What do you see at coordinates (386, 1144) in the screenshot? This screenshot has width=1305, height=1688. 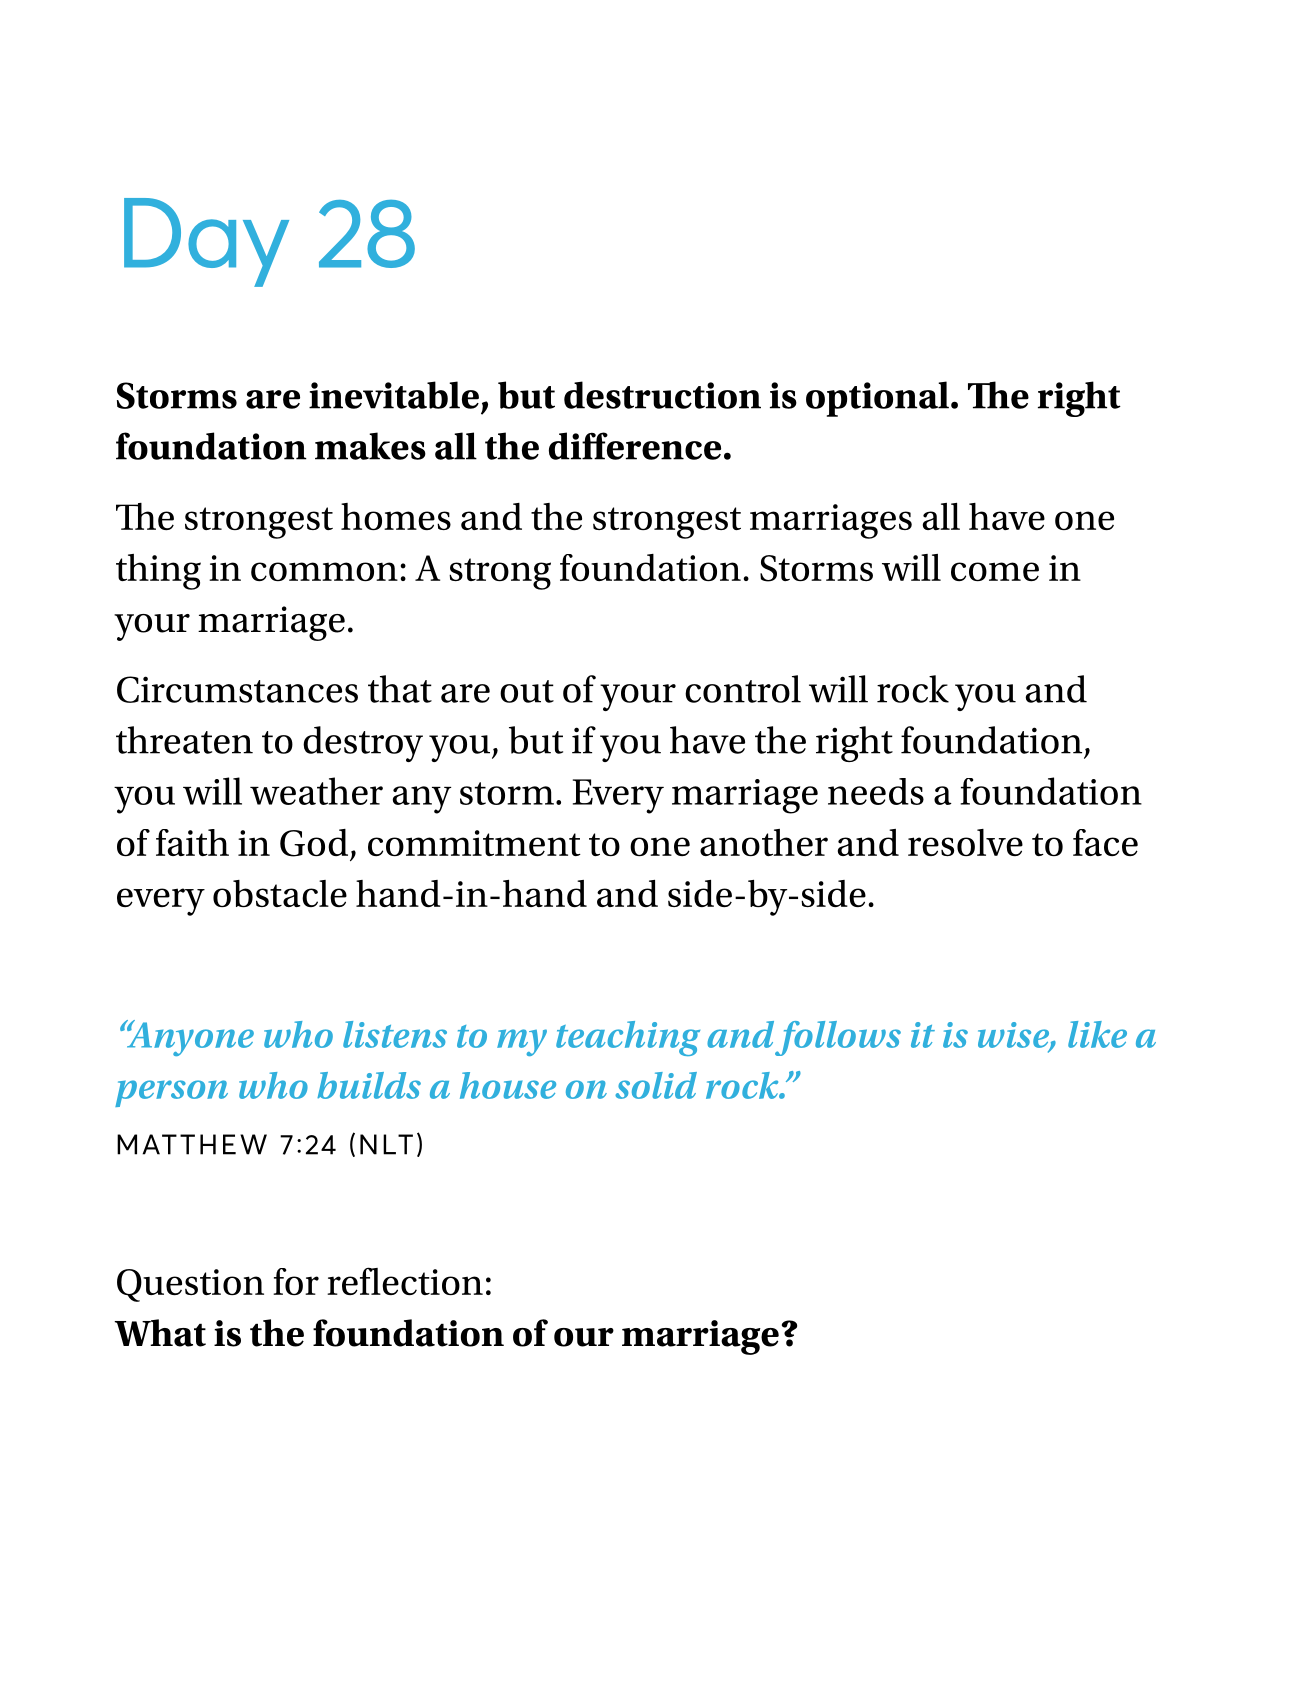 I see `NLT` at bounding box center [386, 1144].
